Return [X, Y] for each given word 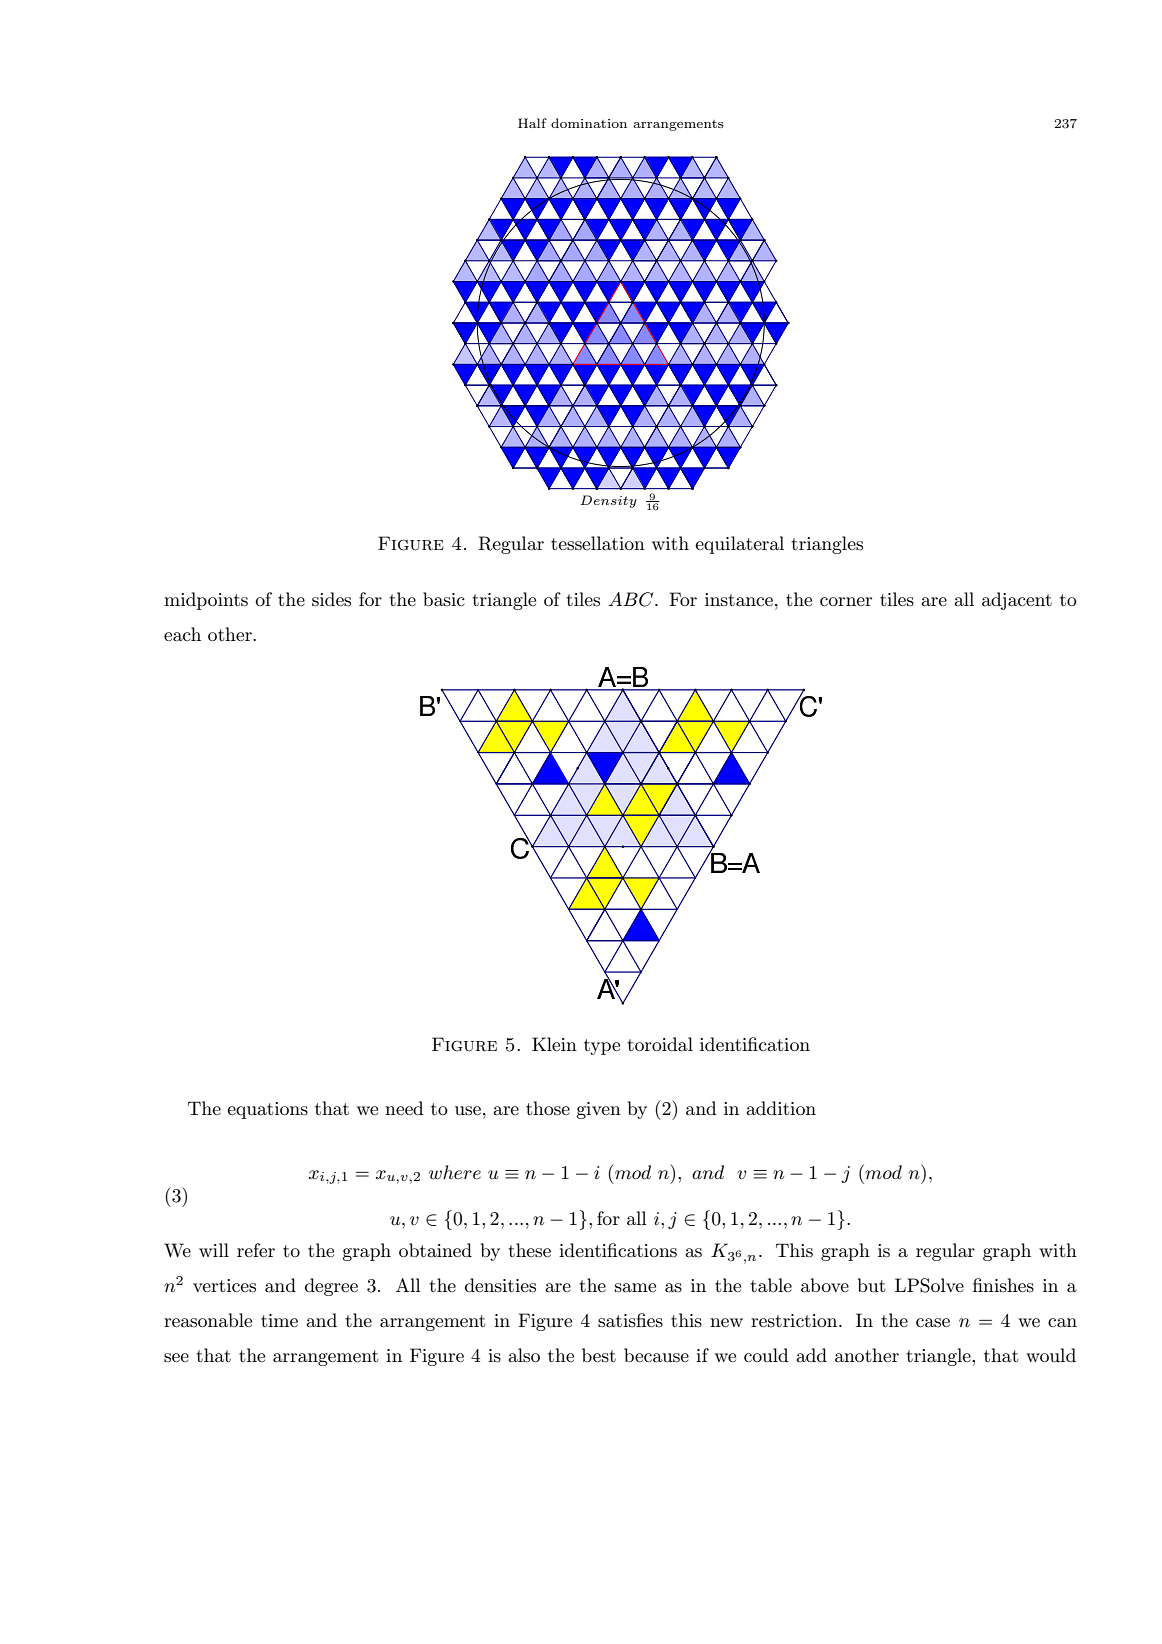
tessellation [598, 543]
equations [267, 1110]
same [635, 1288]
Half [532, 123]
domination [589, 123]
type [602, 1047]
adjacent [1017, 601]
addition [781, 1108]
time [279, 1320]
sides [331, 599]
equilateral [739, 545]
